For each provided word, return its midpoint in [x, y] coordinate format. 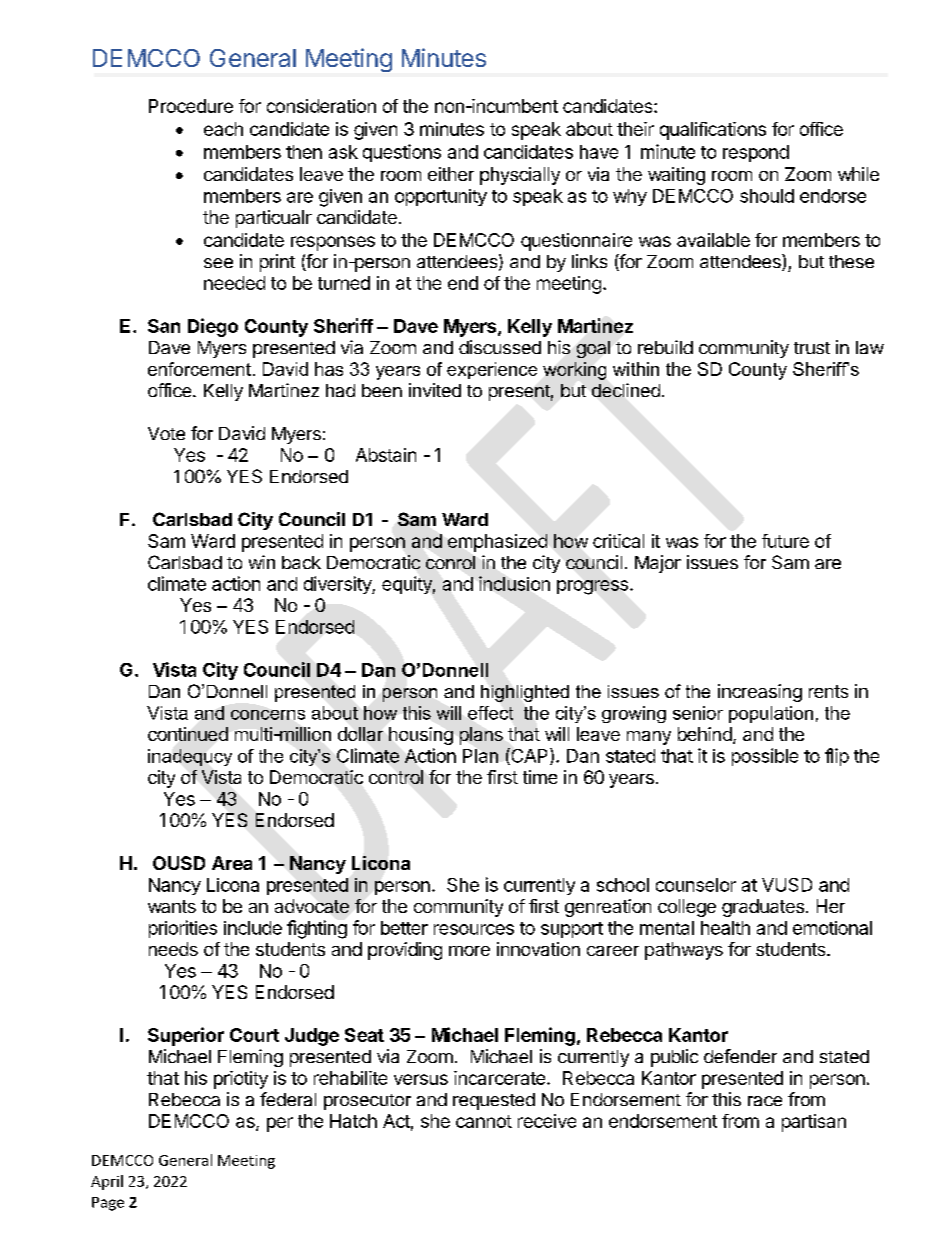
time [540, 777]
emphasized [497, 543]
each [223, 129]
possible [765, 757]
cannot [484, 1121]
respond [756, 153]
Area [232, 863]
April [107, 1182]
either [451, 174]
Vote [166, 433]
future [785, 541]
